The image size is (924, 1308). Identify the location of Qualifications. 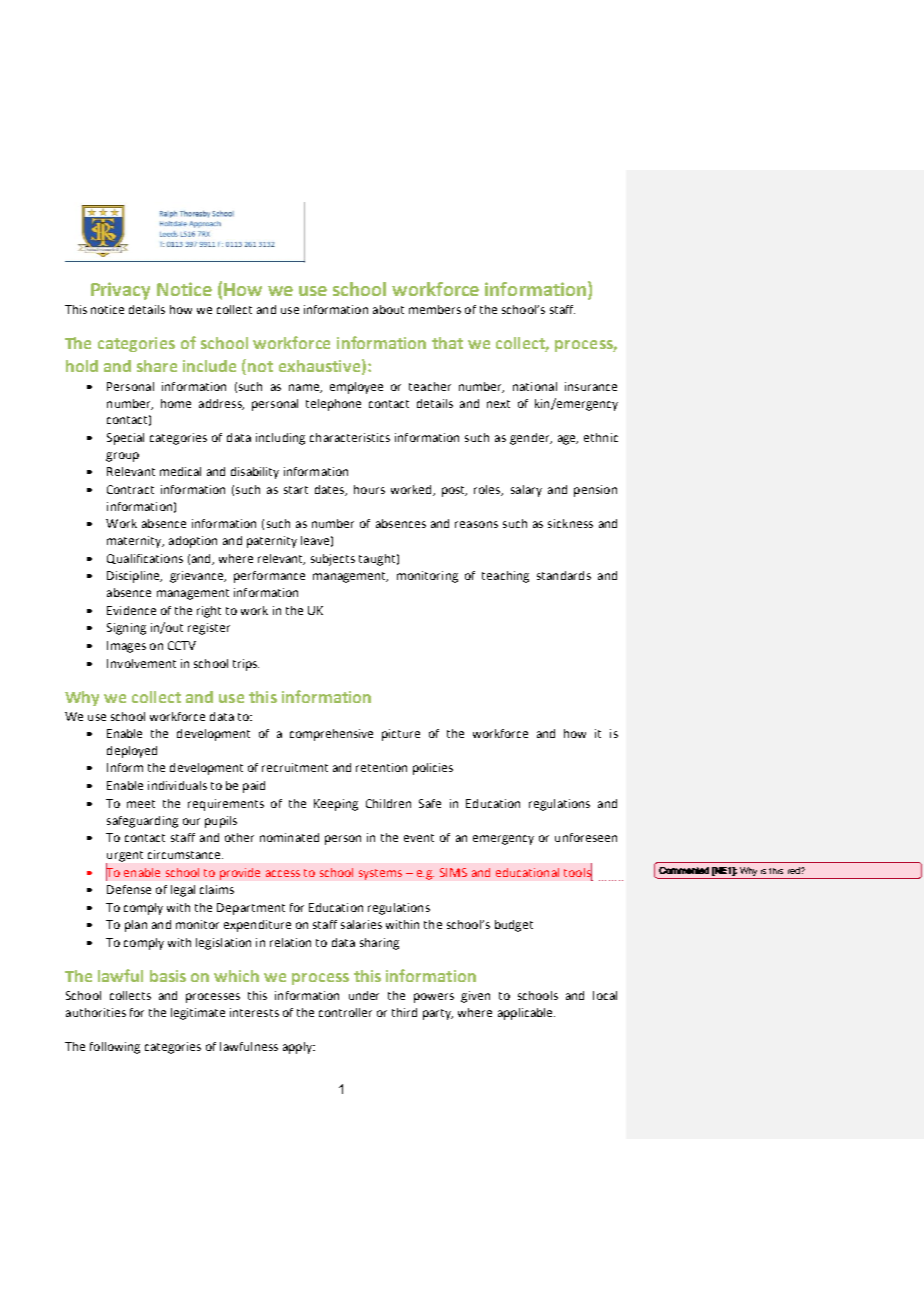
(145, 559).
